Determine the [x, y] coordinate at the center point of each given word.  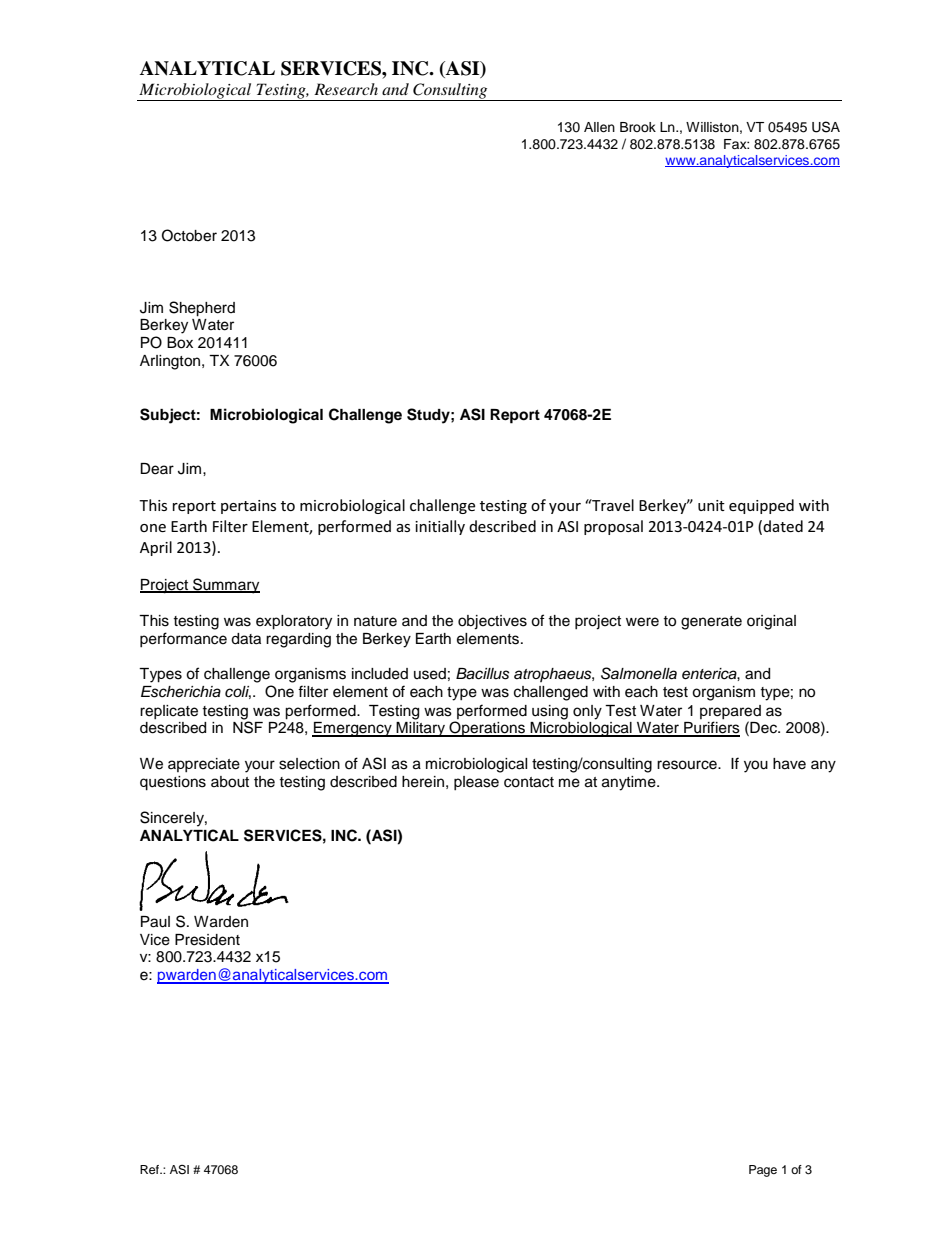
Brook [638, 127]
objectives [492, 622]
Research [346, 89]
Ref [151, 1169]
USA [826, 127]
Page [763, 1171]
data [246, 639]
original [771, 622]
